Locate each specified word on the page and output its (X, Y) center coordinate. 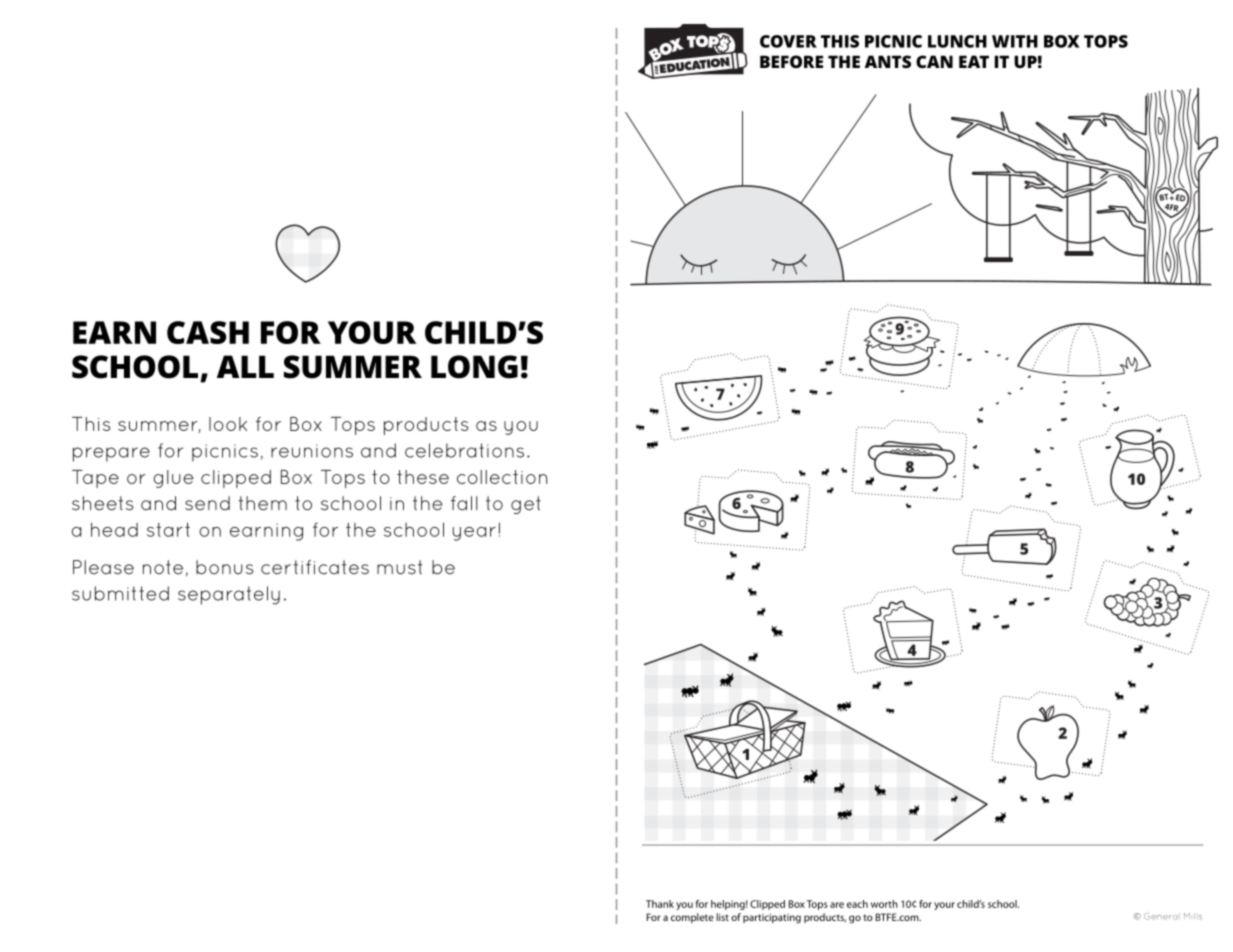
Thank (660, 904)
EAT (974, 61)
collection (502, 477)
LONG (474, 367)
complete (692, 918)
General (1162, 916)
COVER (788, 41)
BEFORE (791, 61)
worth (884, 904)
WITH (1015, 41)
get (526, 505)
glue (173, 479)
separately (229, 595)
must (399, 567)
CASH (208, 332)
